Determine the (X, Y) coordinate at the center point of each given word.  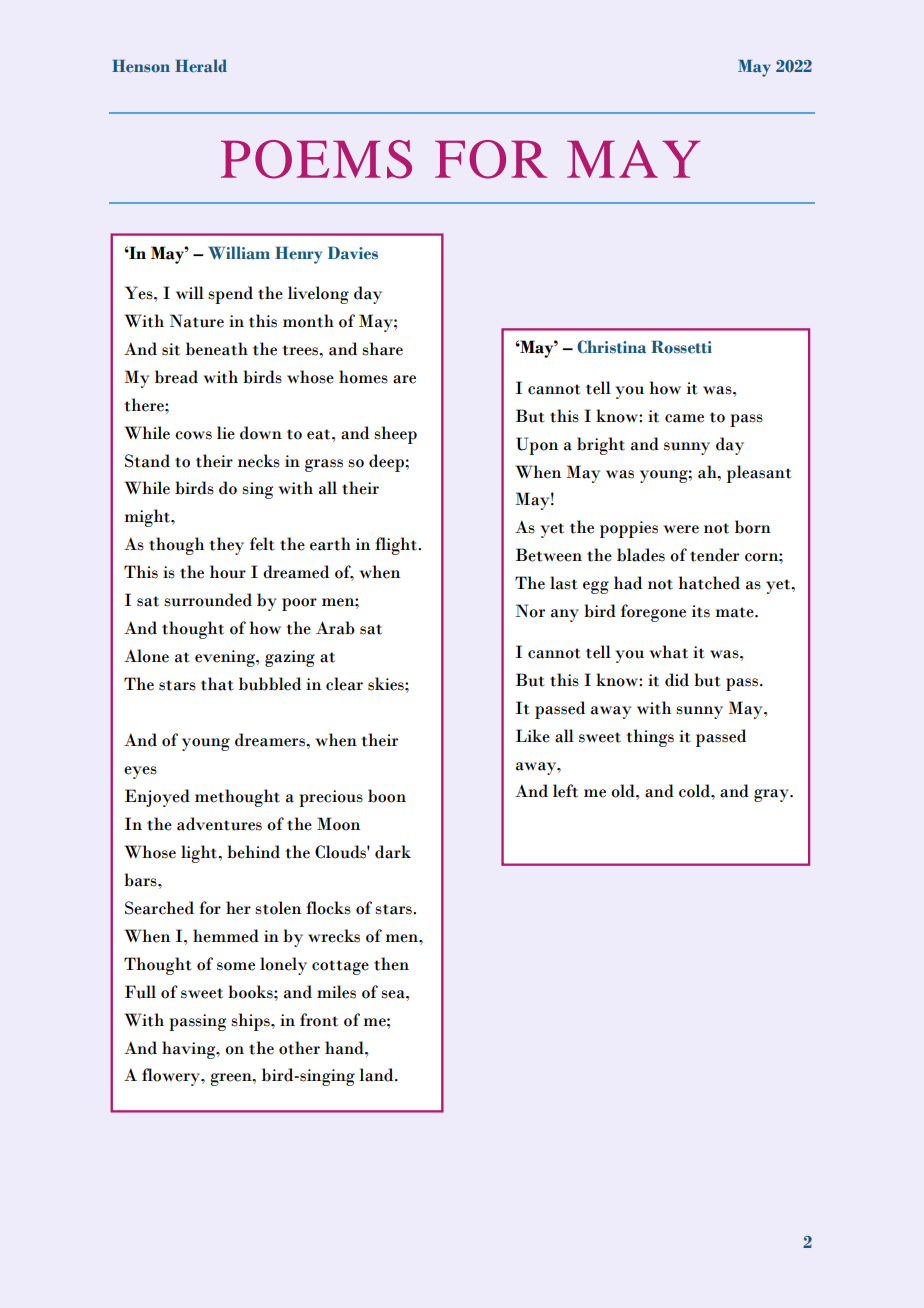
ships (251, 1022)
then (391, 964)
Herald (201, 66)
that (217, 684)
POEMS (316, 159)
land (377, 1075)
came (684, 418)
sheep (395, 435)
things (650, 738)
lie (226, 433)
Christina (611, 347)
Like (533, 736)
